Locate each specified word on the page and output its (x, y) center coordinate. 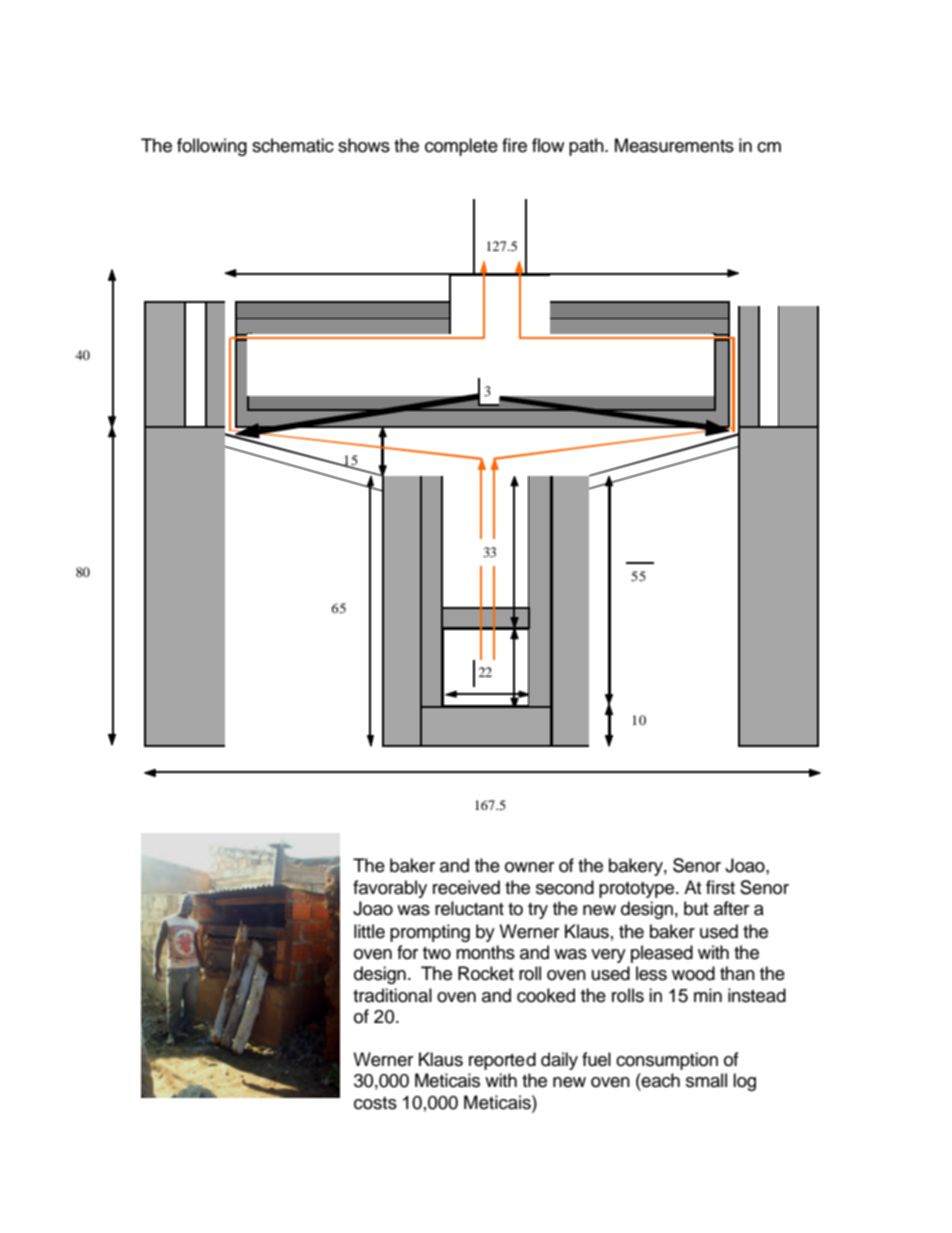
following (212, 147)
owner (529, 867)
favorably (390, 889)
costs (375, 1103)
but (696, 908)
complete (461, 147)
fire (514, 145)
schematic (293, 145)
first (720, 887)
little (369, 931)
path (587, 147)
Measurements (674, 145)
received (466, 887)
